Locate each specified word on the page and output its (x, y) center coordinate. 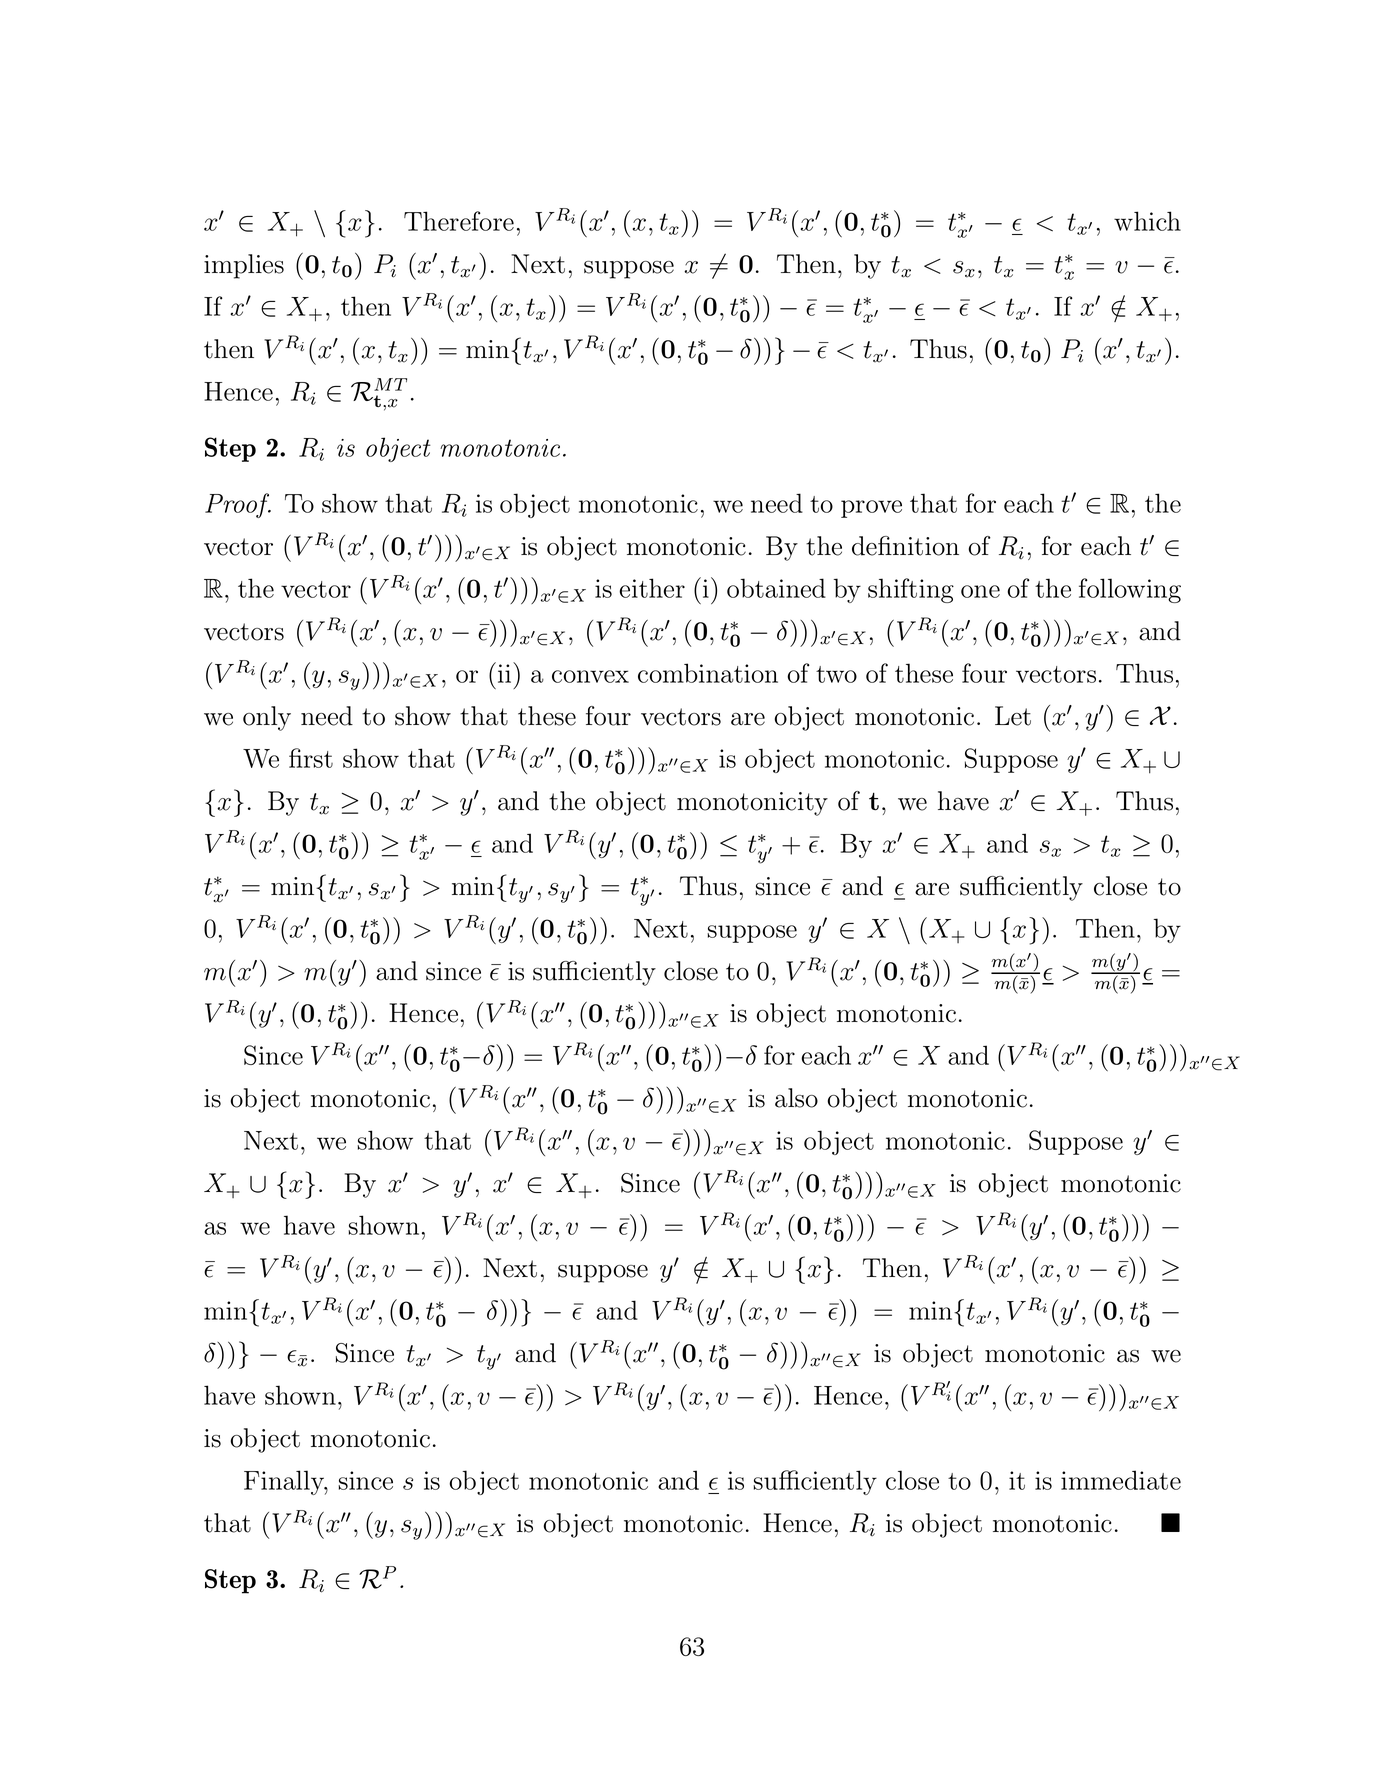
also (796, 1098)
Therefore (459, 221)
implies (244, 266)
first (311, 758)
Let (1013, 716)
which (1147, 221)
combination (708, 673)
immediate (1121, 1480)
